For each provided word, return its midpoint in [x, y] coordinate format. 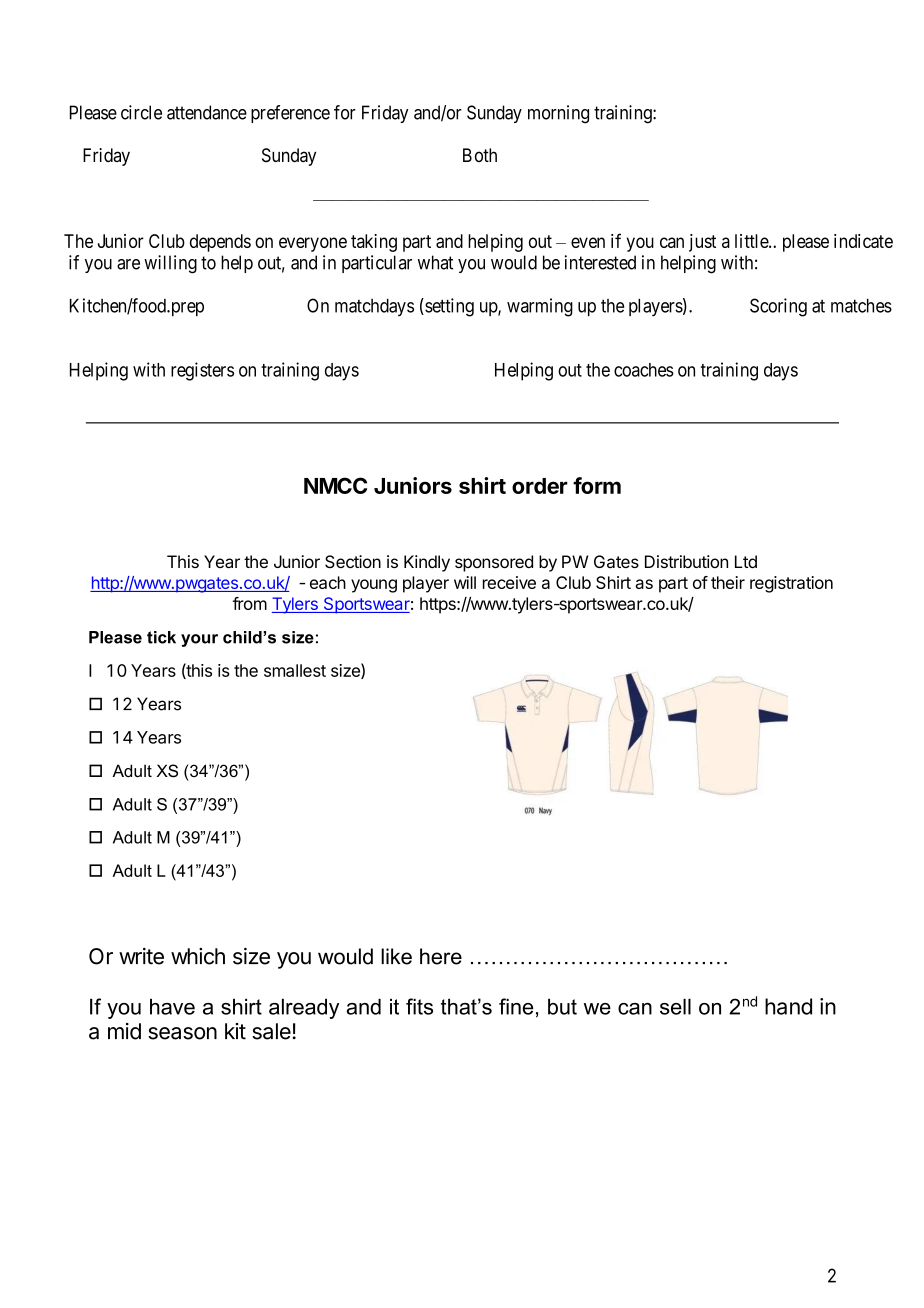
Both [480, 155]
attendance [207, 112]
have [172, 1007]
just [702, 243]
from [250, 603]
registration [791, 584]
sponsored [494, 563]
